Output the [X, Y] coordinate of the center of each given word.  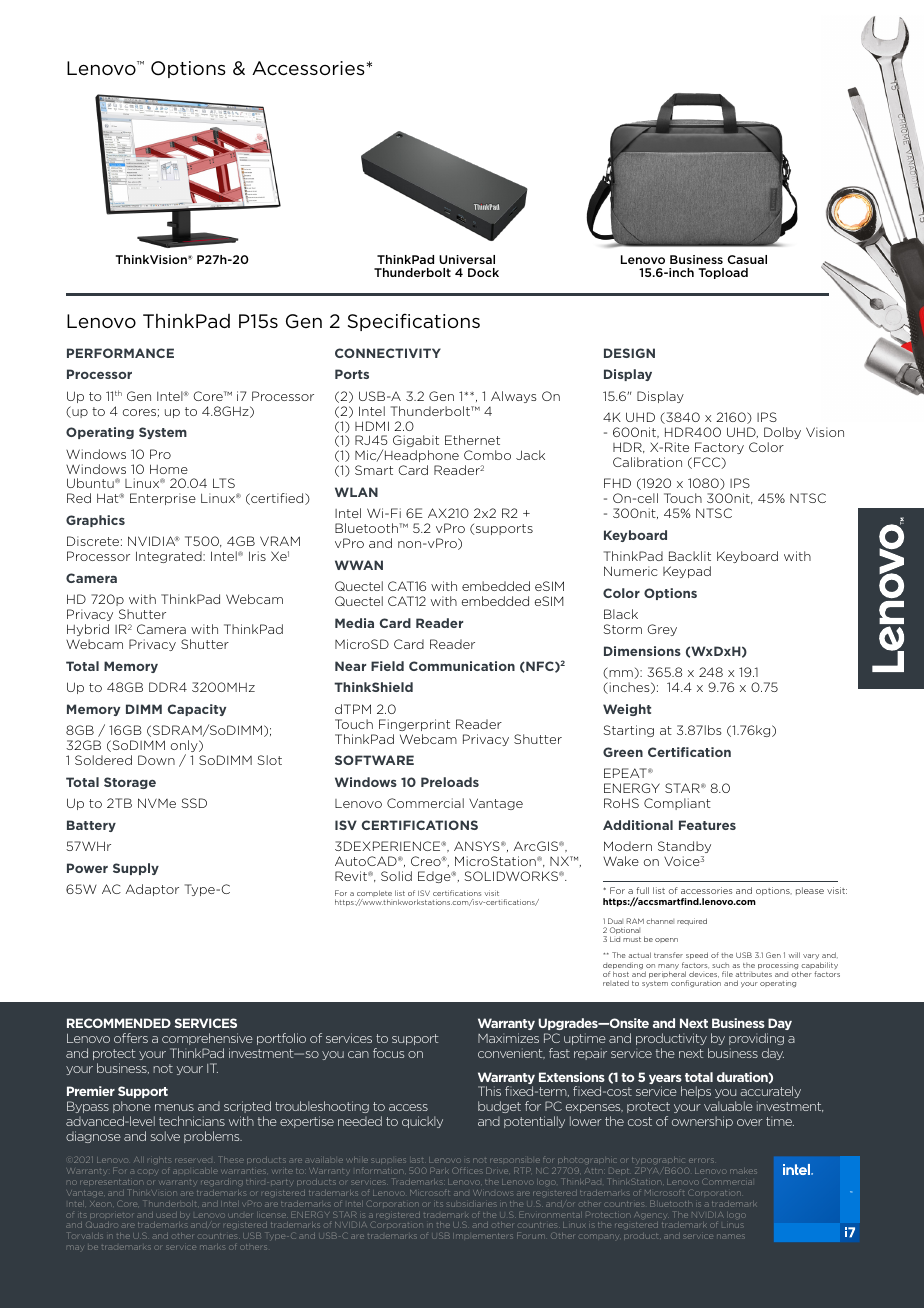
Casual [747, 259]
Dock [483, 272]
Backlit [690, 556]
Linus [733, 1225]
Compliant [677, 804]
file [727, 974]
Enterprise [163, 499]
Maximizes [508, 1038]
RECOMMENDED [119, 1023]
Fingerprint [414, 725]
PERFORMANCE [120, 353]
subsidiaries [472, 1204]
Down [156, 760]
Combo [487, 455]
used [167, 1215]
